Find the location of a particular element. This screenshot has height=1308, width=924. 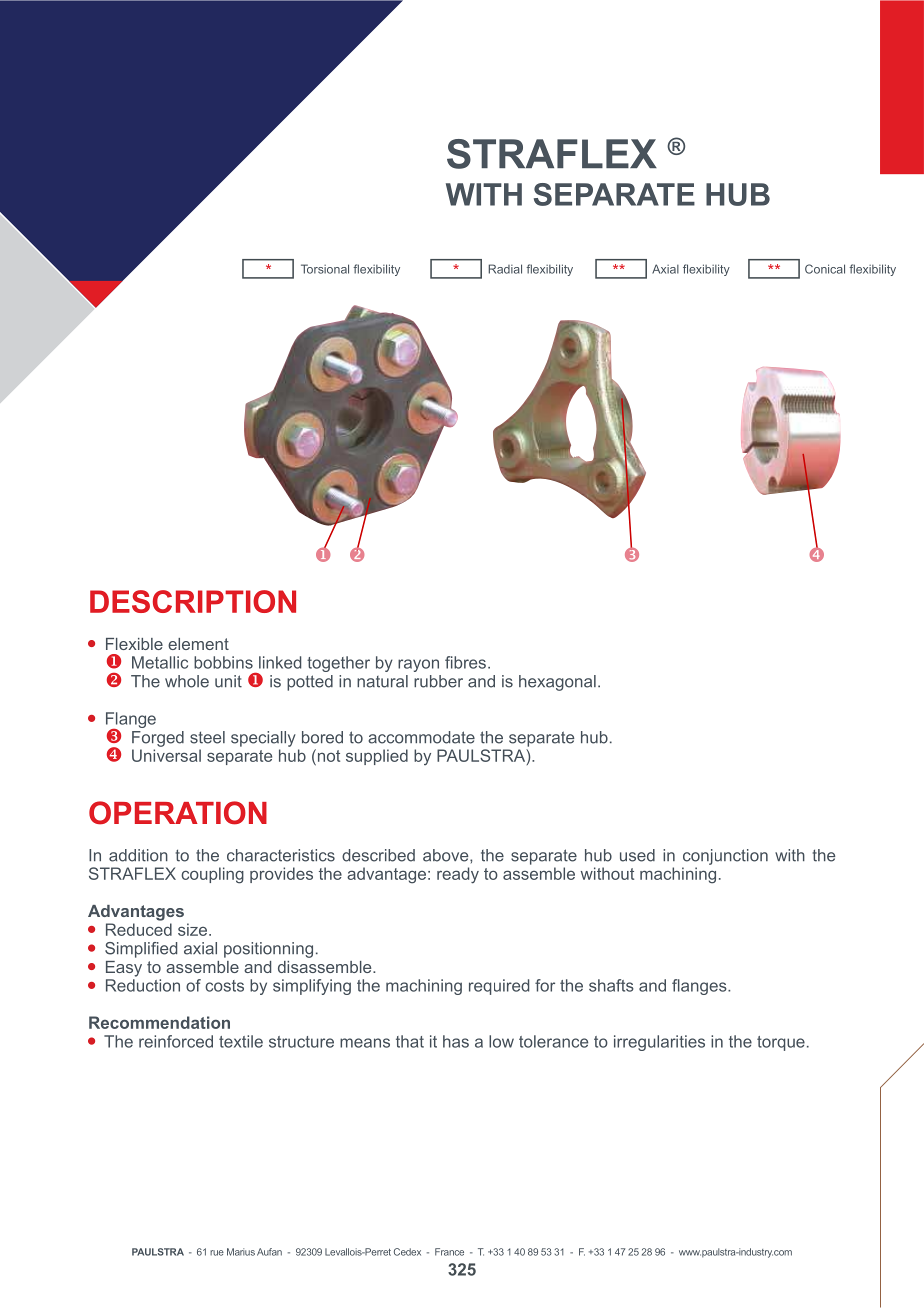

torque is located at coordinates (781, 1043).
